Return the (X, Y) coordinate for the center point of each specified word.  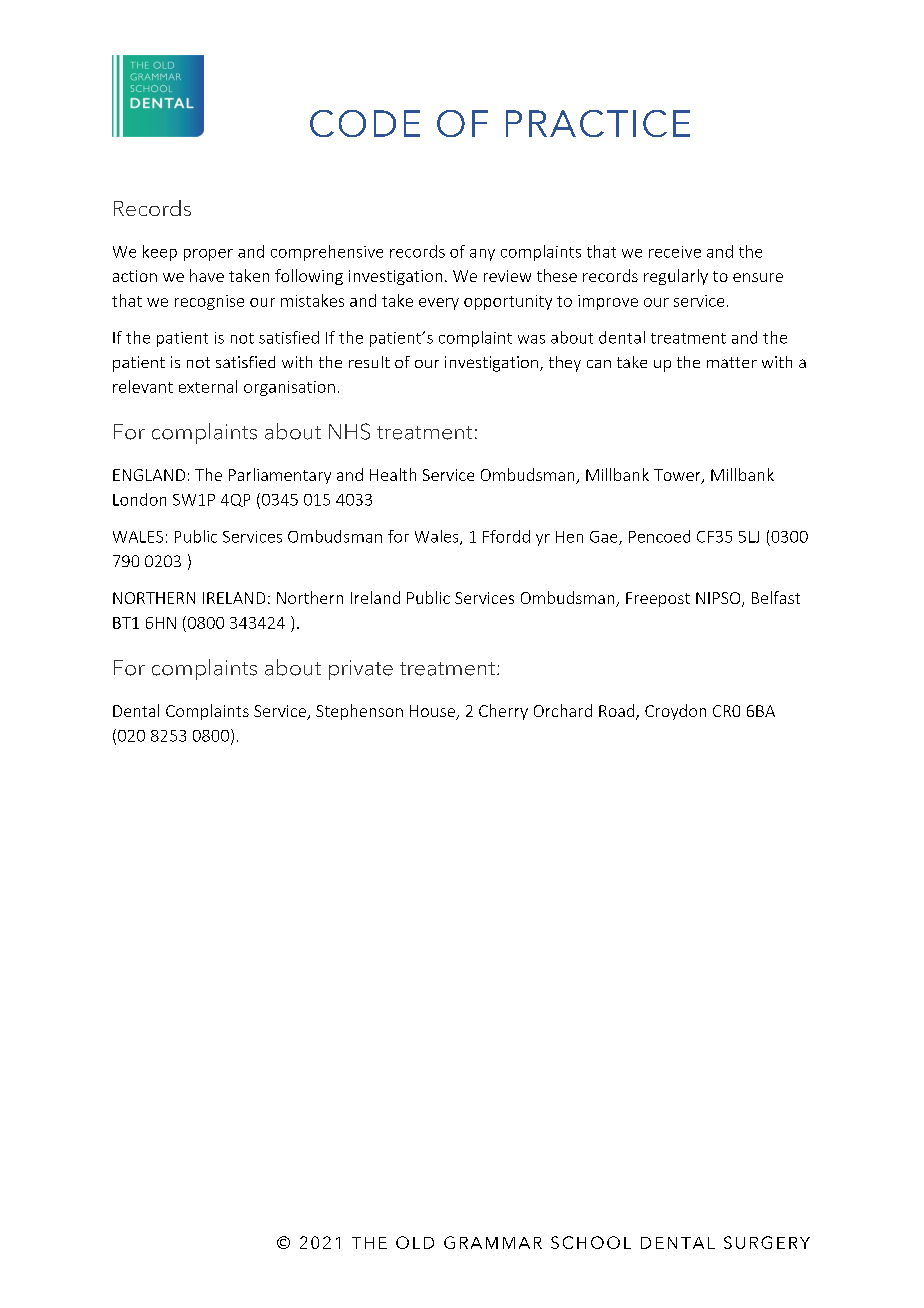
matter (732, 362)
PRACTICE (598, 123)
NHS (349, 431)
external (208, 386)
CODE (365, 123)
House (433, 712)
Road (618, 712)
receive (675, 252)
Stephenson (359, 712)
